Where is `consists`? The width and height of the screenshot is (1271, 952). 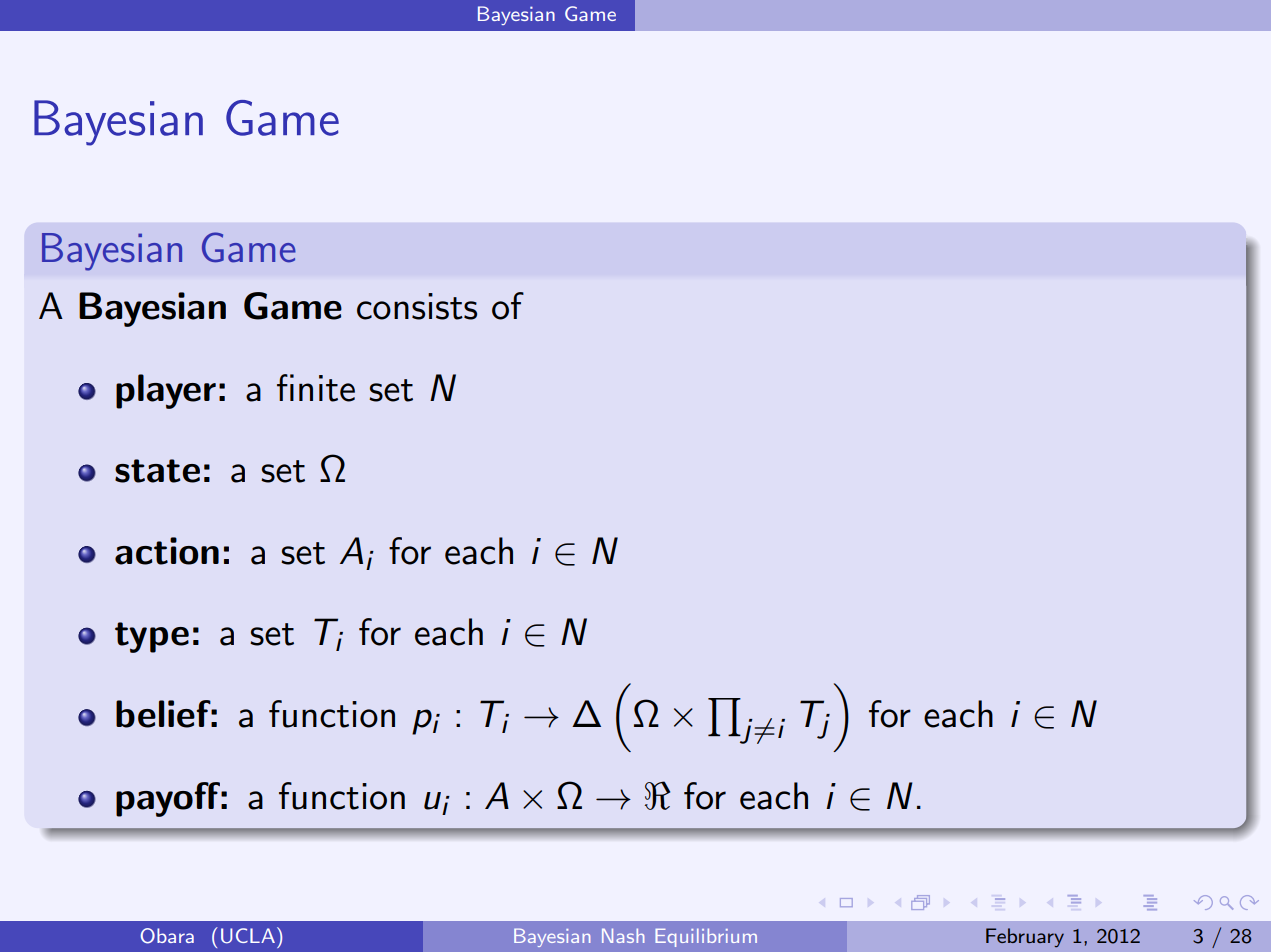
consists is located at coordinates (417, 306).
